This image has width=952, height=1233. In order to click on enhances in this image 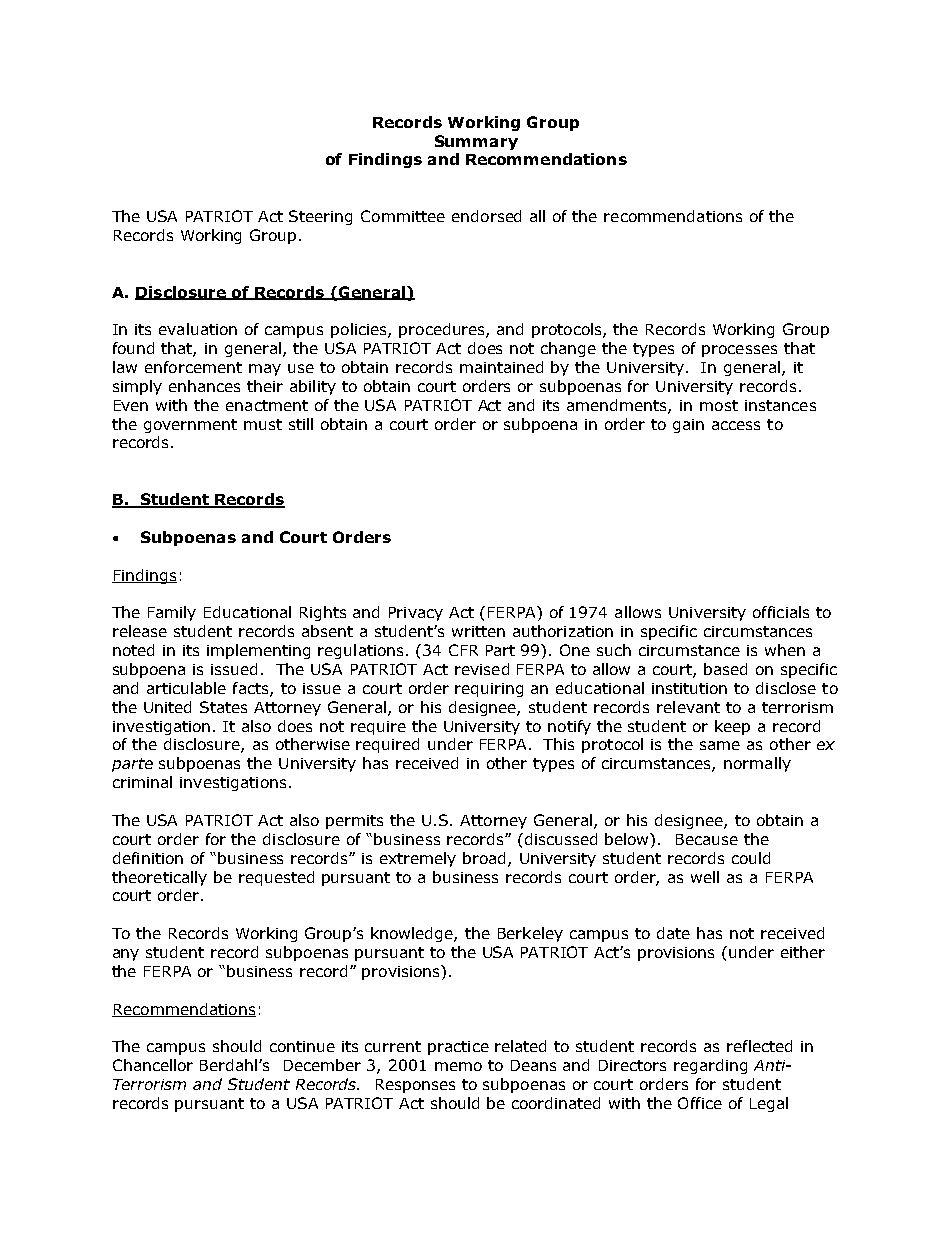, I will do `click(204, 386)`.
